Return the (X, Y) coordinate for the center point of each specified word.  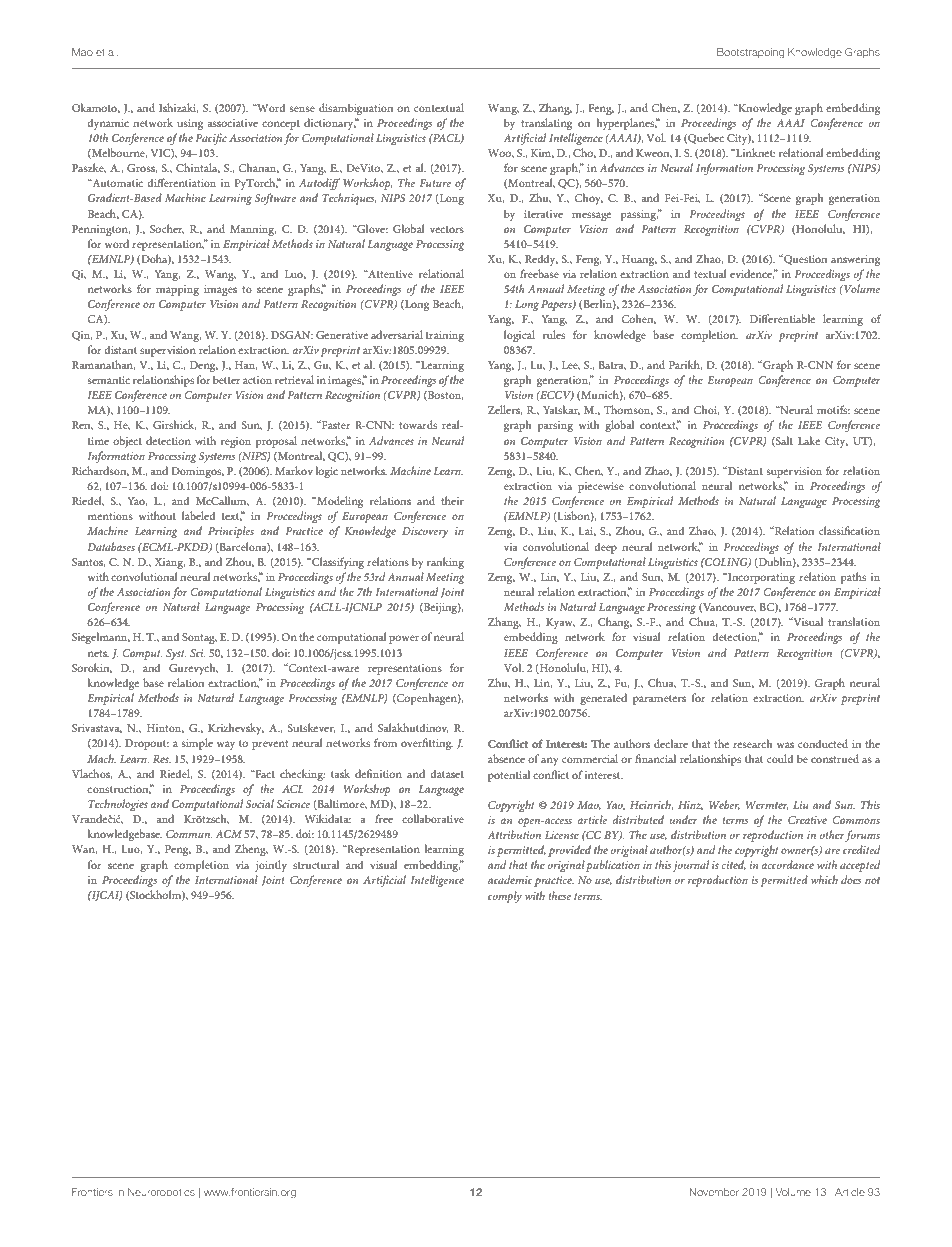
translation (854, 621)
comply (505, 897)
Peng (178, 850)
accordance (787, 864)
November (714, 1192)
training (445, 336)
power (404, 639)
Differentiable (782, 318)
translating (546, 124)
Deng (204, 366)
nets (98, 653)
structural (316, 864)
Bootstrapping (750, 53)
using (190, 124)
